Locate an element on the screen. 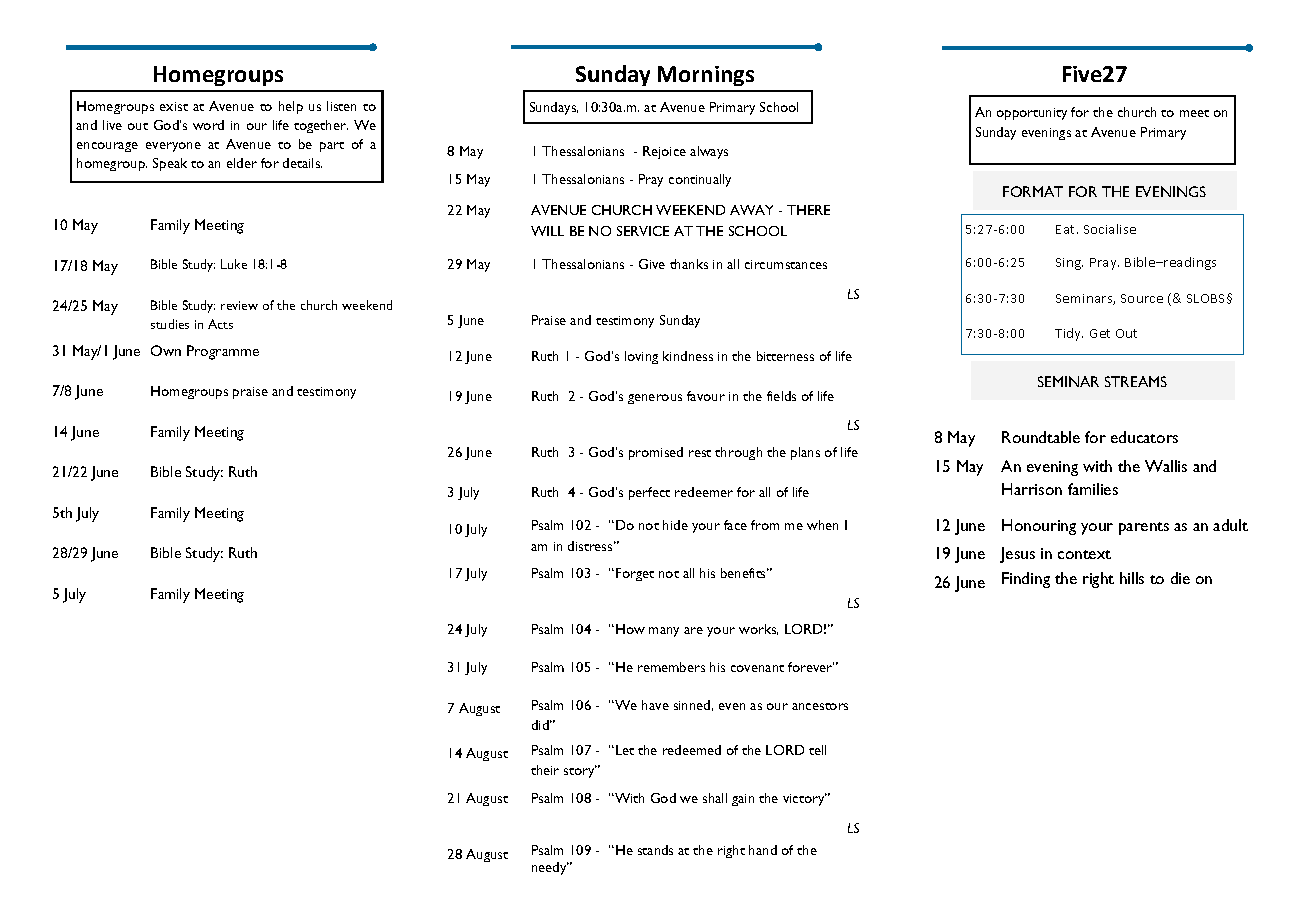 Image resolution: width=1308 pixels, height=924 pixels. their is located at coordinates (545, 770).
